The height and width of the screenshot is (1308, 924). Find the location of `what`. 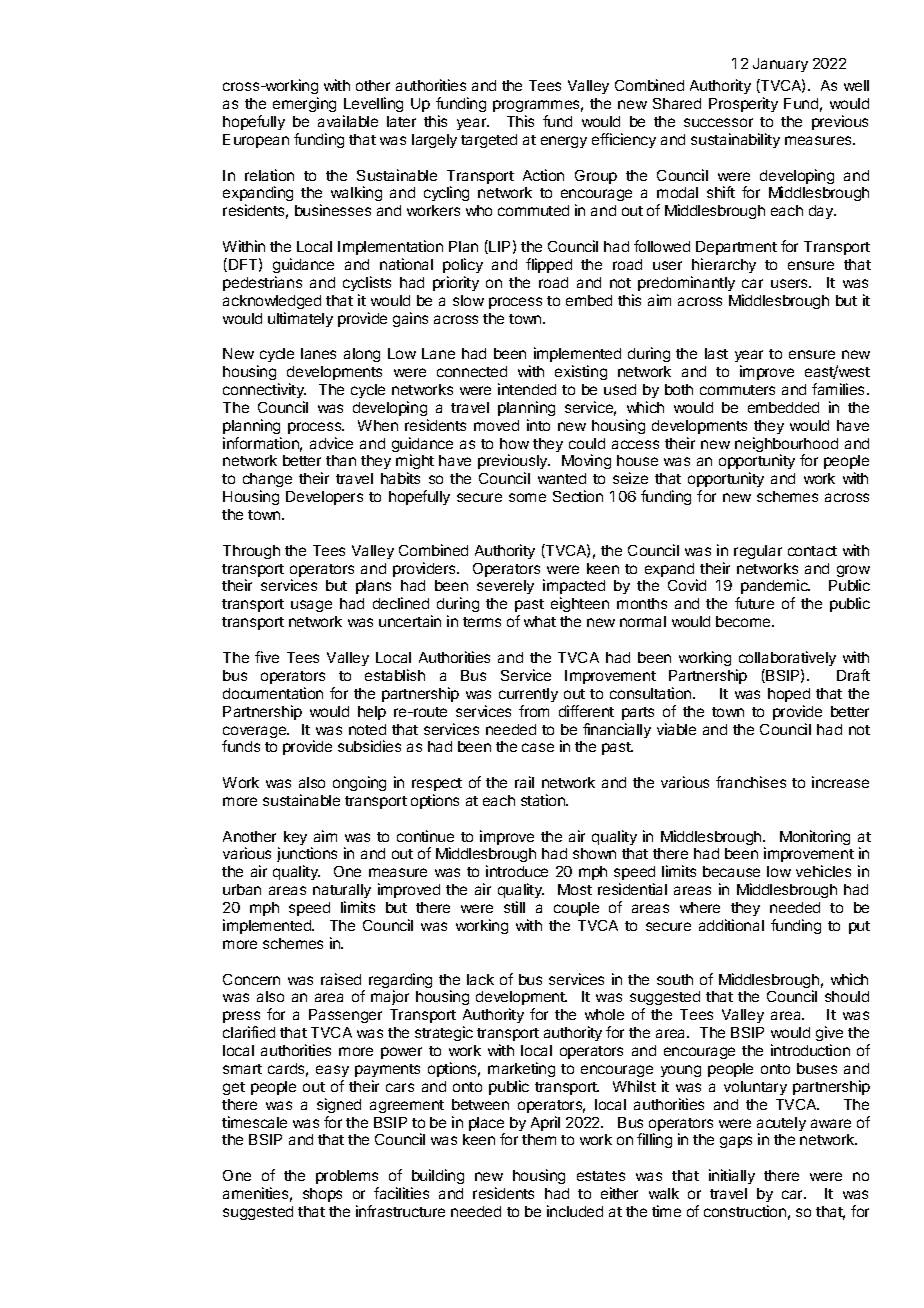

what is located at coordinates (540, 621).
